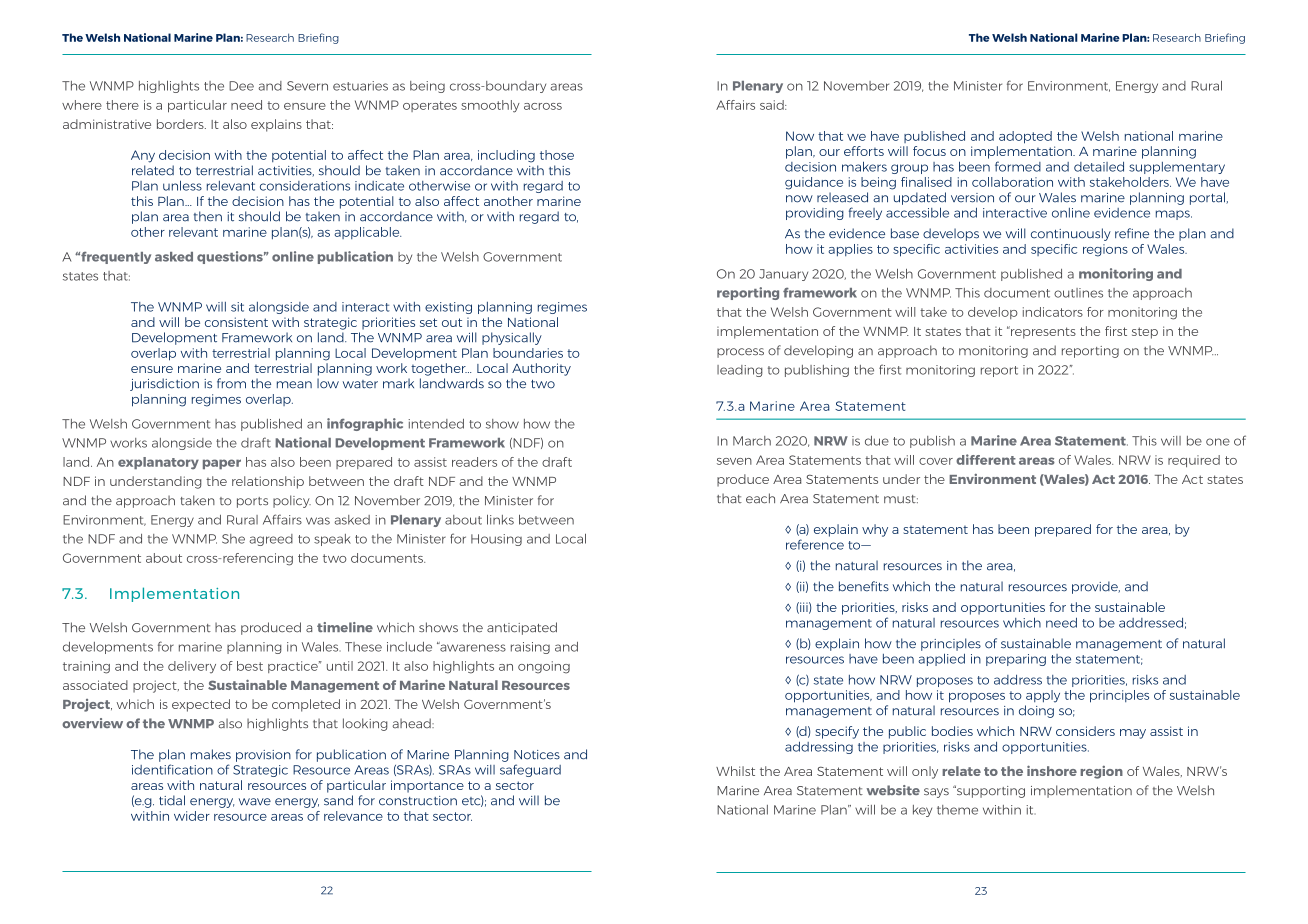 This screenshot has height=924, width=1308. I want to click on paper, so click(222, 464).
